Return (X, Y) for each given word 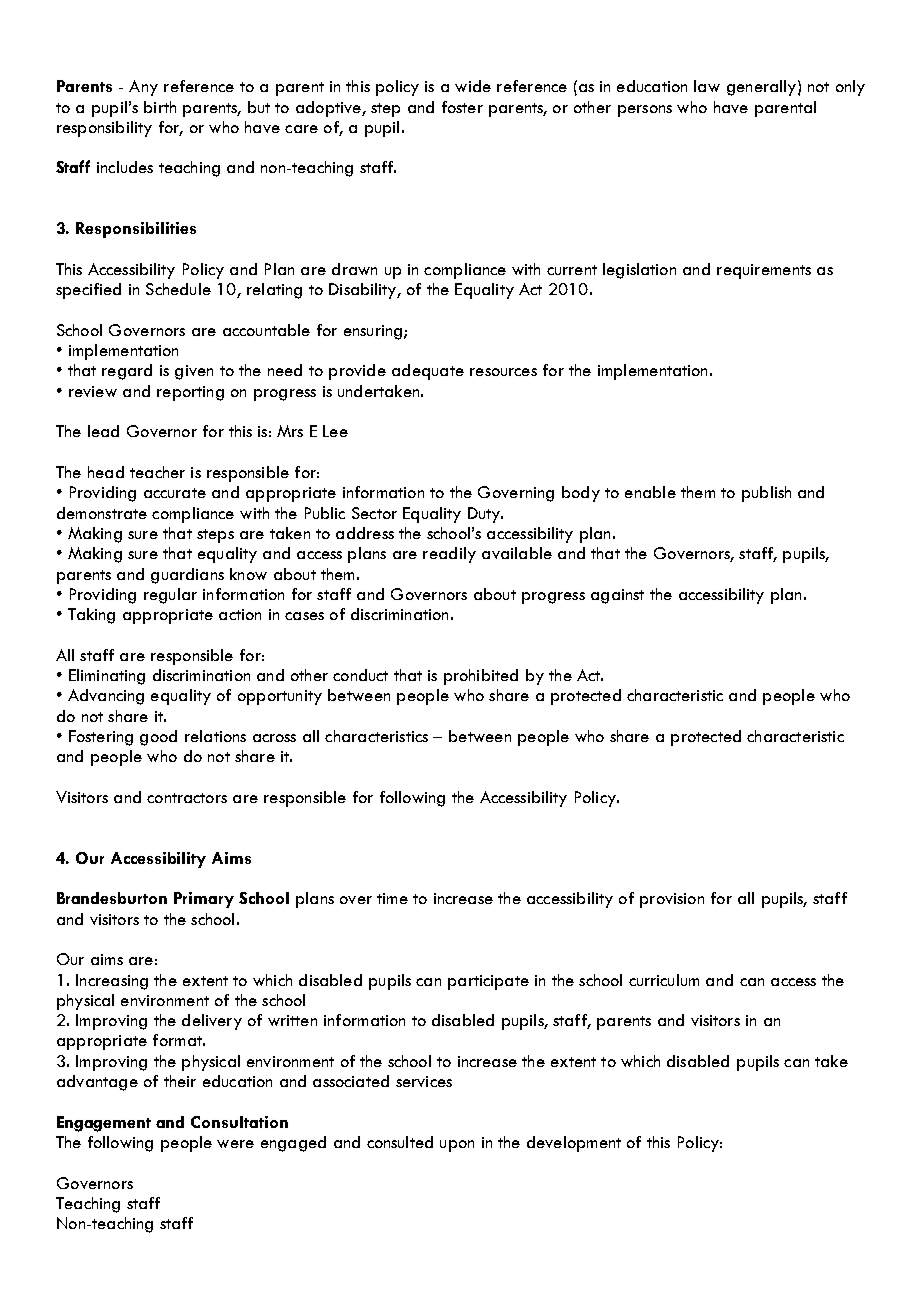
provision (672, 900)
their (180, 1081)
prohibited (481, 677)
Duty (485, 515)
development (574, 1144)
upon (457, 1146)
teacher (157, 472)
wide (473, 86)
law (707, 86)
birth (160, 107)
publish (766, 494)
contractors (187, 798)
